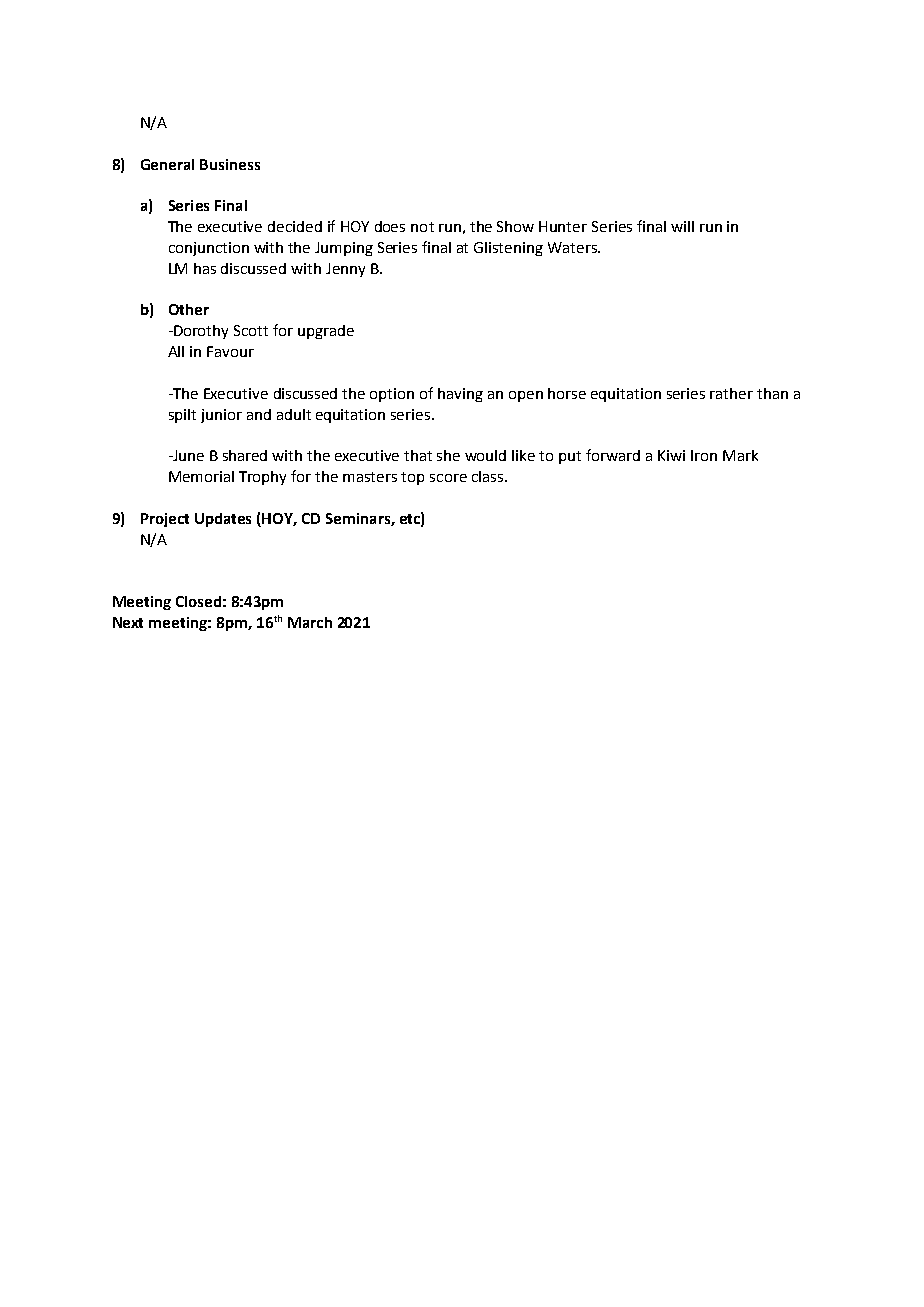 This document has height=1307, width=924. I want to click on March, so click(310, 622).
